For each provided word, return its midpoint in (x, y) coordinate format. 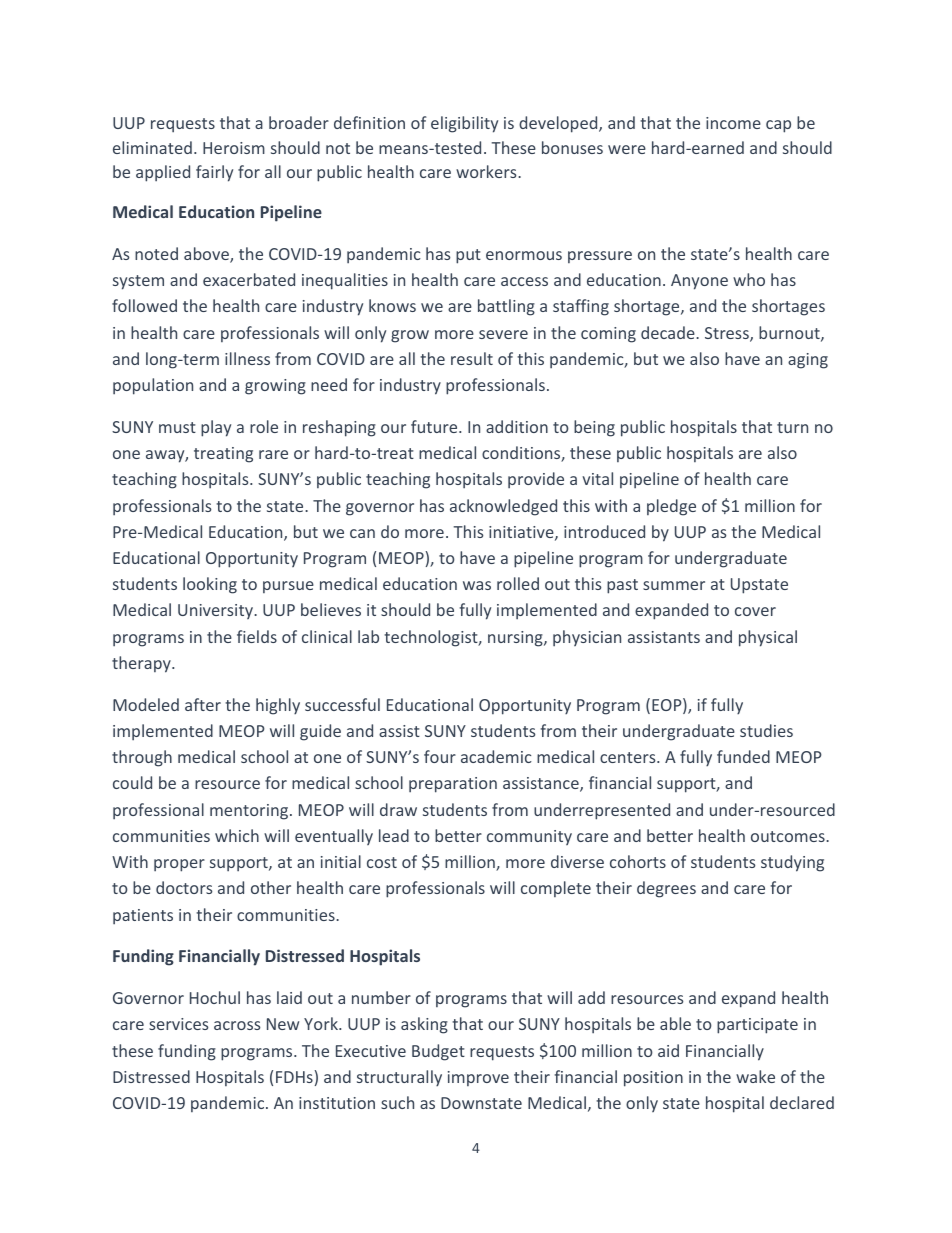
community (529, 837)
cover (755, 611)
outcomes (789, 836)
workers (487, 171)
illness (247, 358)
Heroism (234, 148)
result (472, 358)
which (237, 835)
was (477, 585)
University (216, 611)
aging (808, 361)
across (237, 1025)
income (733, 123)
